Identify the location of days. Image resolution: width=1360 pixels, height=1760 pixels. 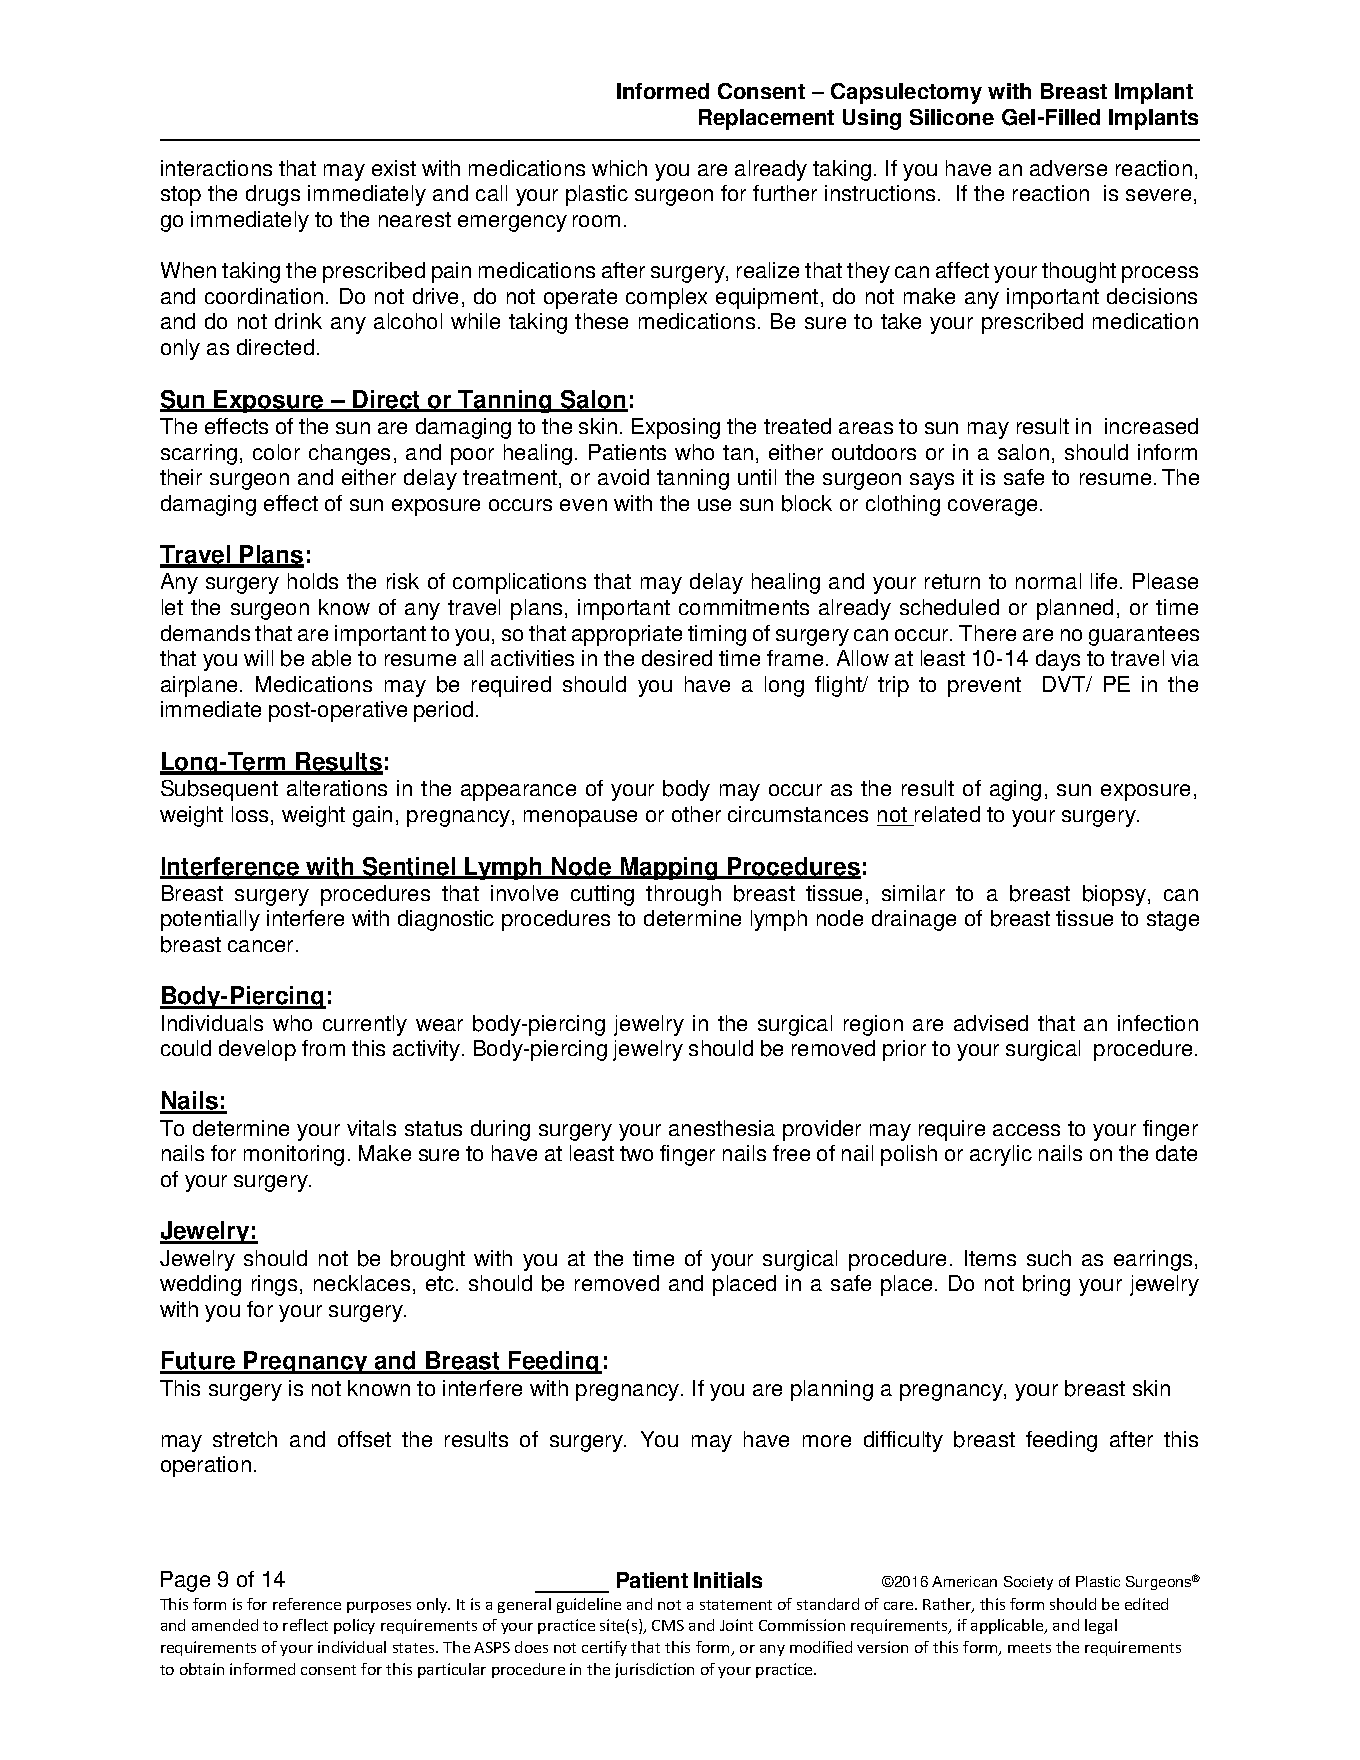
(1058, 660).
